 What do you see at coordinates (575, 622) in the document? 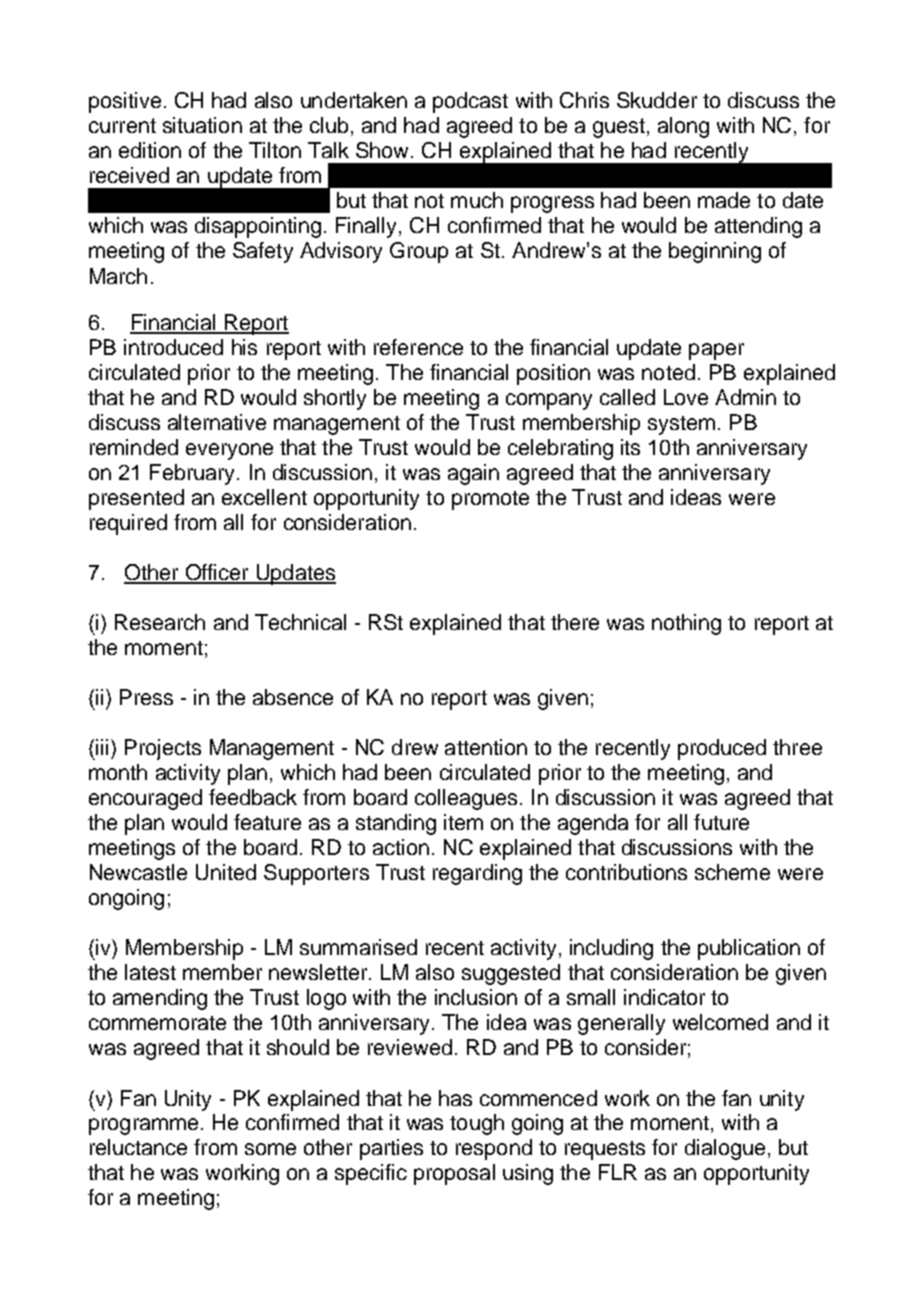
I see `there` at bounding box center [575, 622].
